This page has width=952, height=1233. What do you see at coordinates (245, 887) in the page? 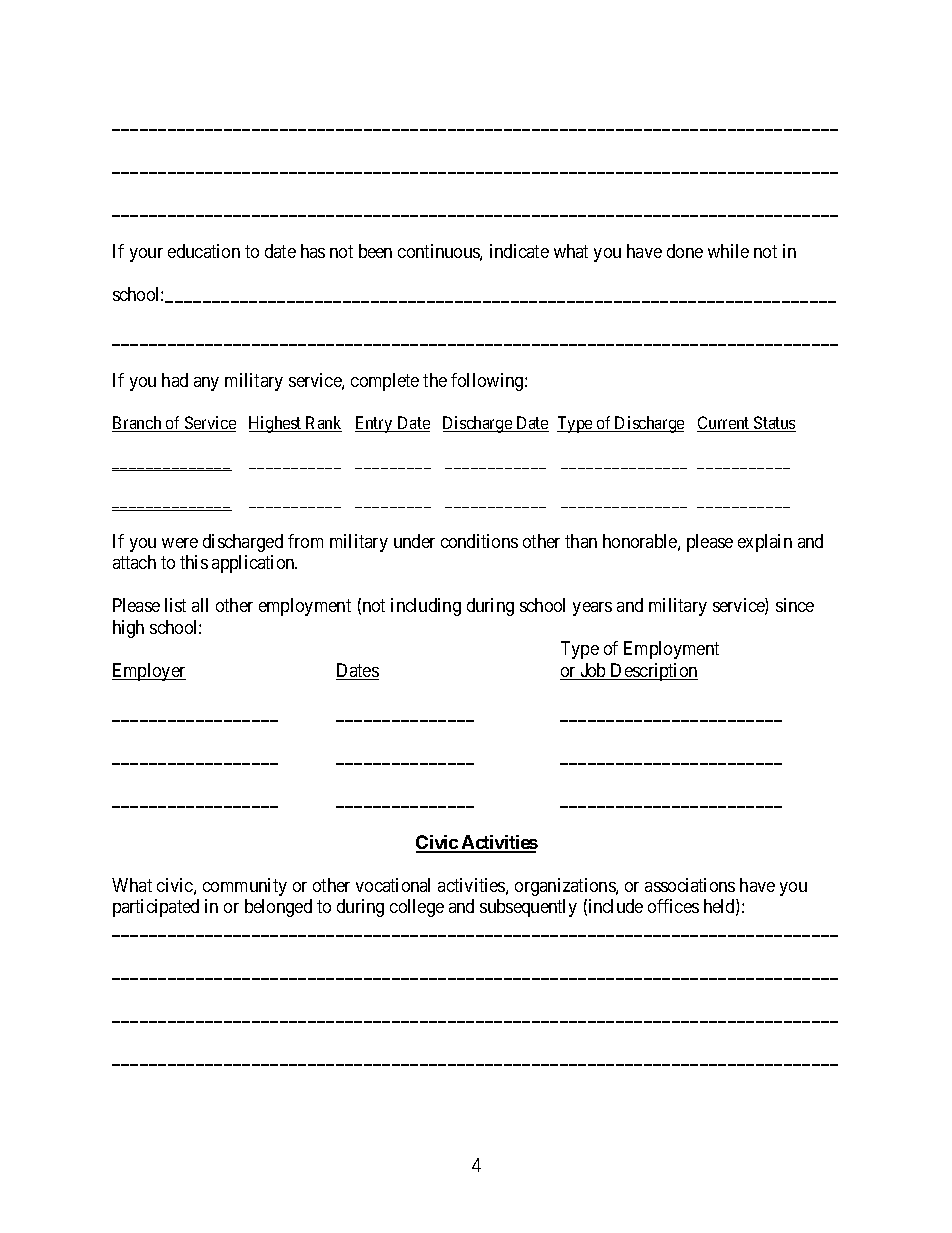
I see `community` at bounding box center [245, 887].
